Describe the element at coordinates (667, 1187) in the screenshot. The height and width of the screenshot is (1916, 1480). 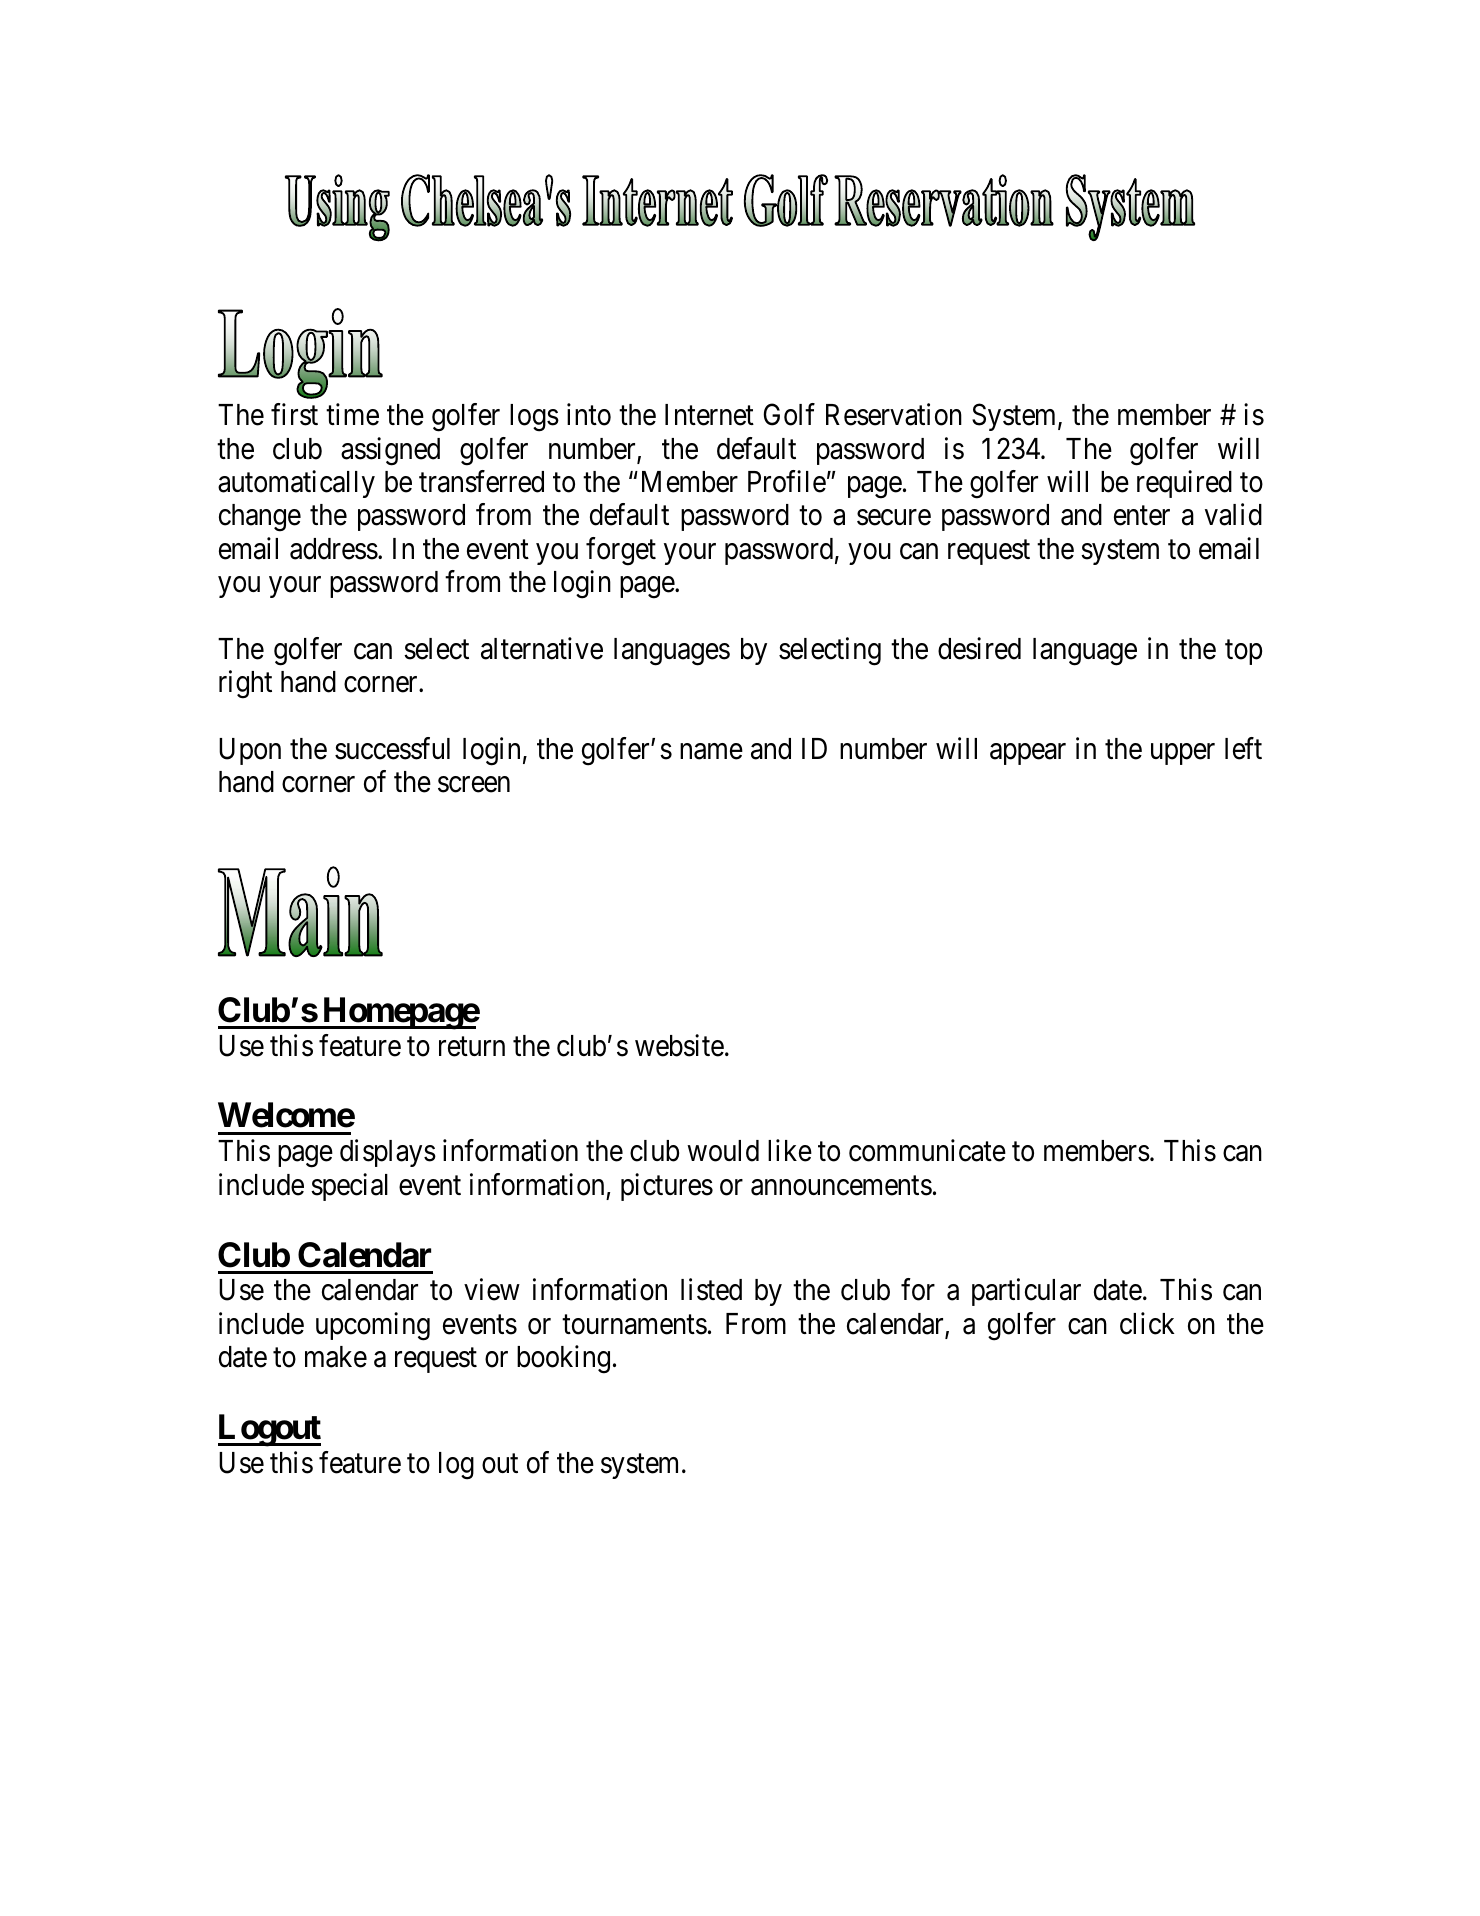
I see `pictures` at that location.
